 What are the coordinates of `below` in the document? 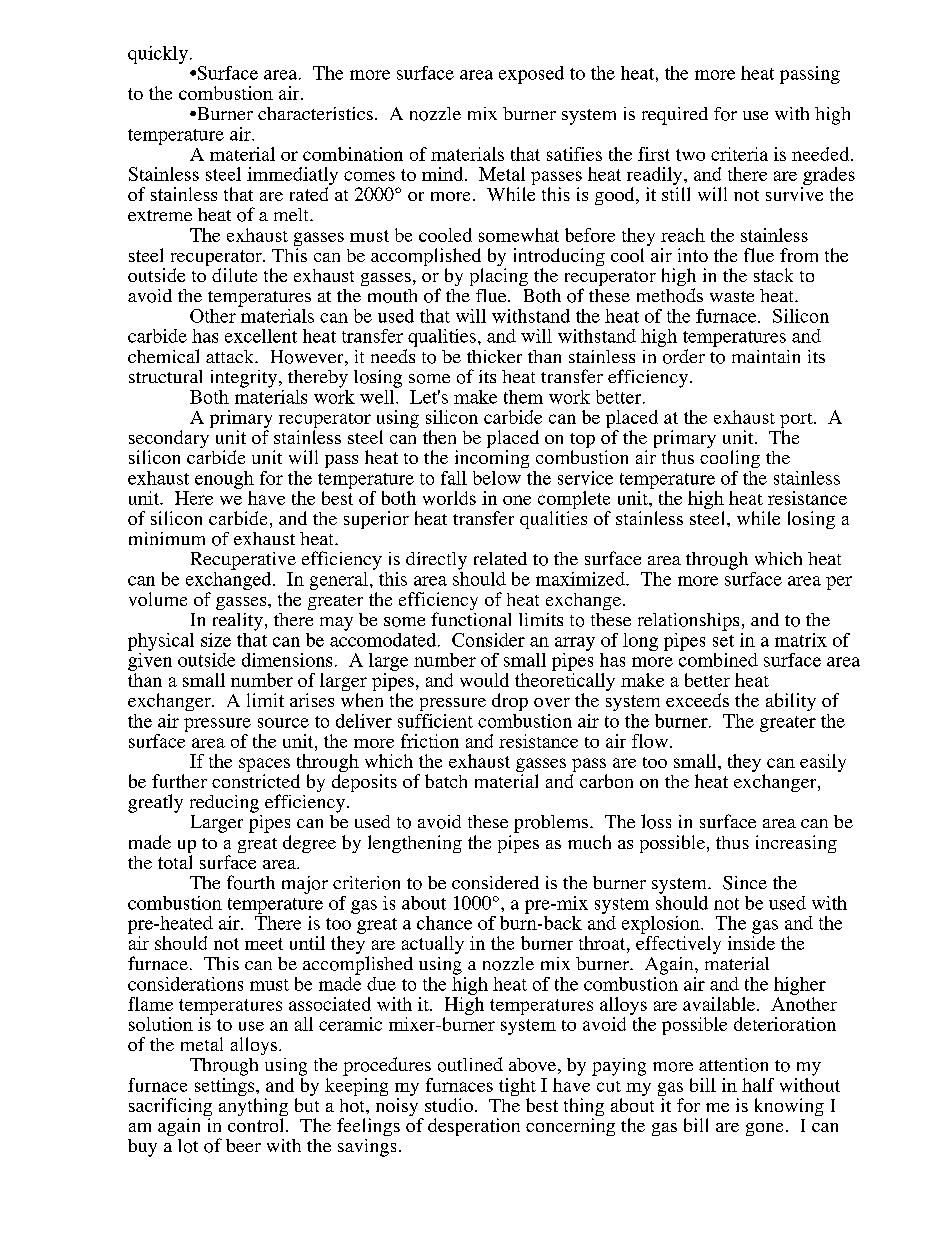 It's located at (497, 478).
